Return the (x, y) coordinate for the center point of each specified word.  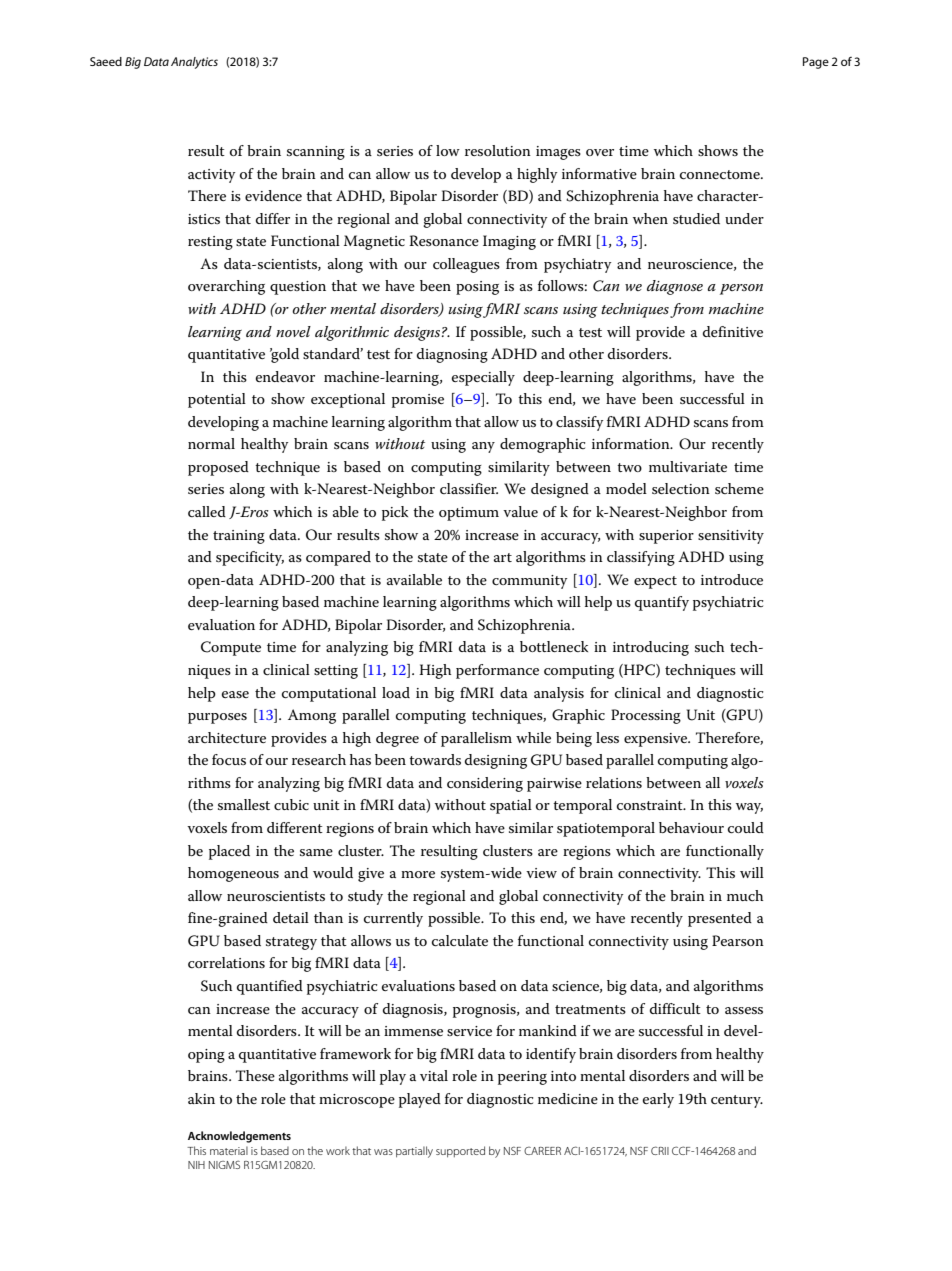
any (483, 447)
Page (816, 63)
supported (460, 1152)
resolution (498, 150)
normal (211, 443)
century (737, 1101)
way (749, 808)
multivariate (688, 466)
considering (485, 784)
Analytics (194, 63)
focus (229, 759)
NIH (196, 1165)
